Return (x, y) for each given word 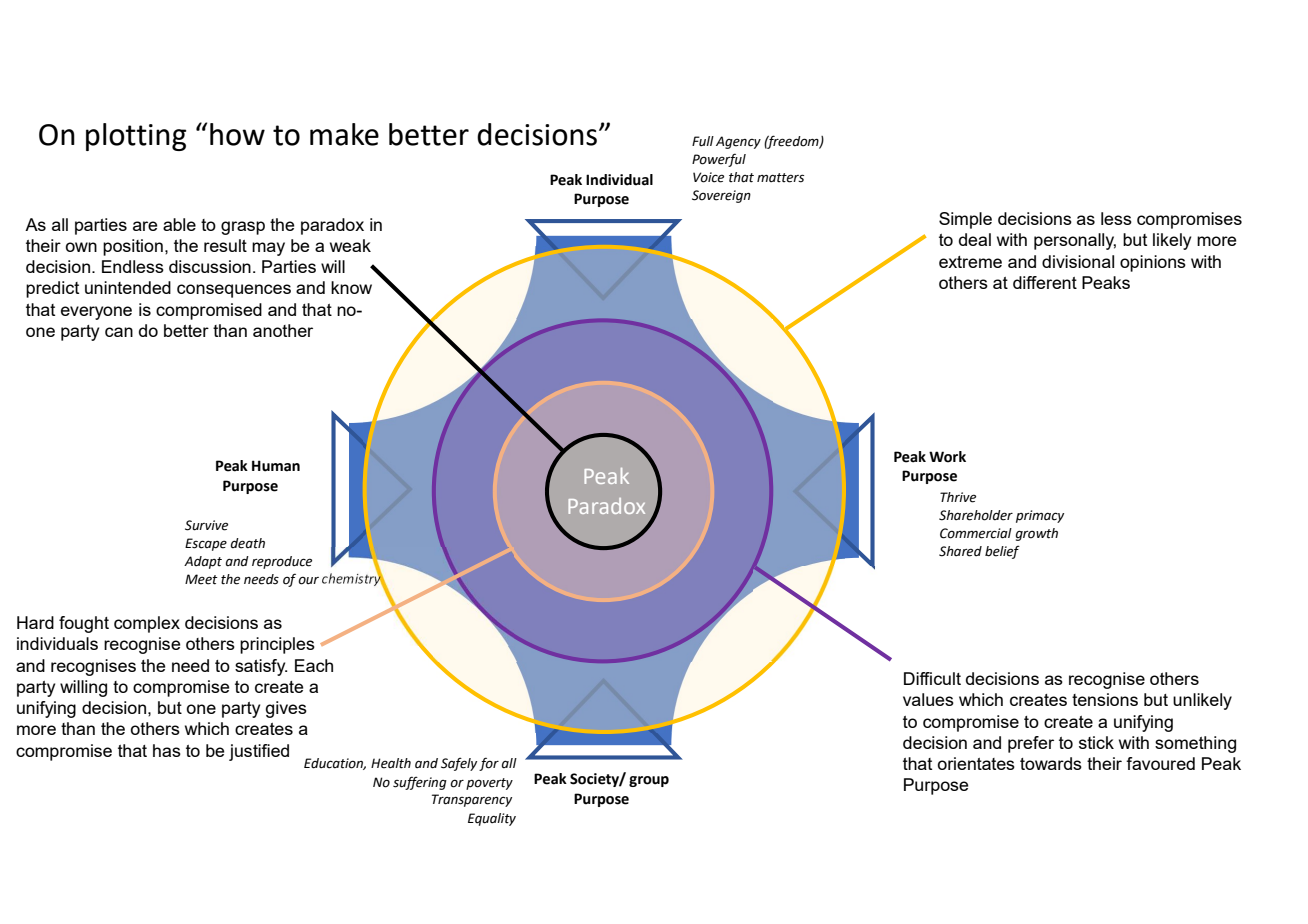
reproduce (282, 562)
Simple (965, 220)
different (1045, 282)
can (119, 332)
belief (1002, 552)
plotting (136, 137)
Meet (201, 579)
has (167, 750)
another (283, 330)
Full (703, 141)
